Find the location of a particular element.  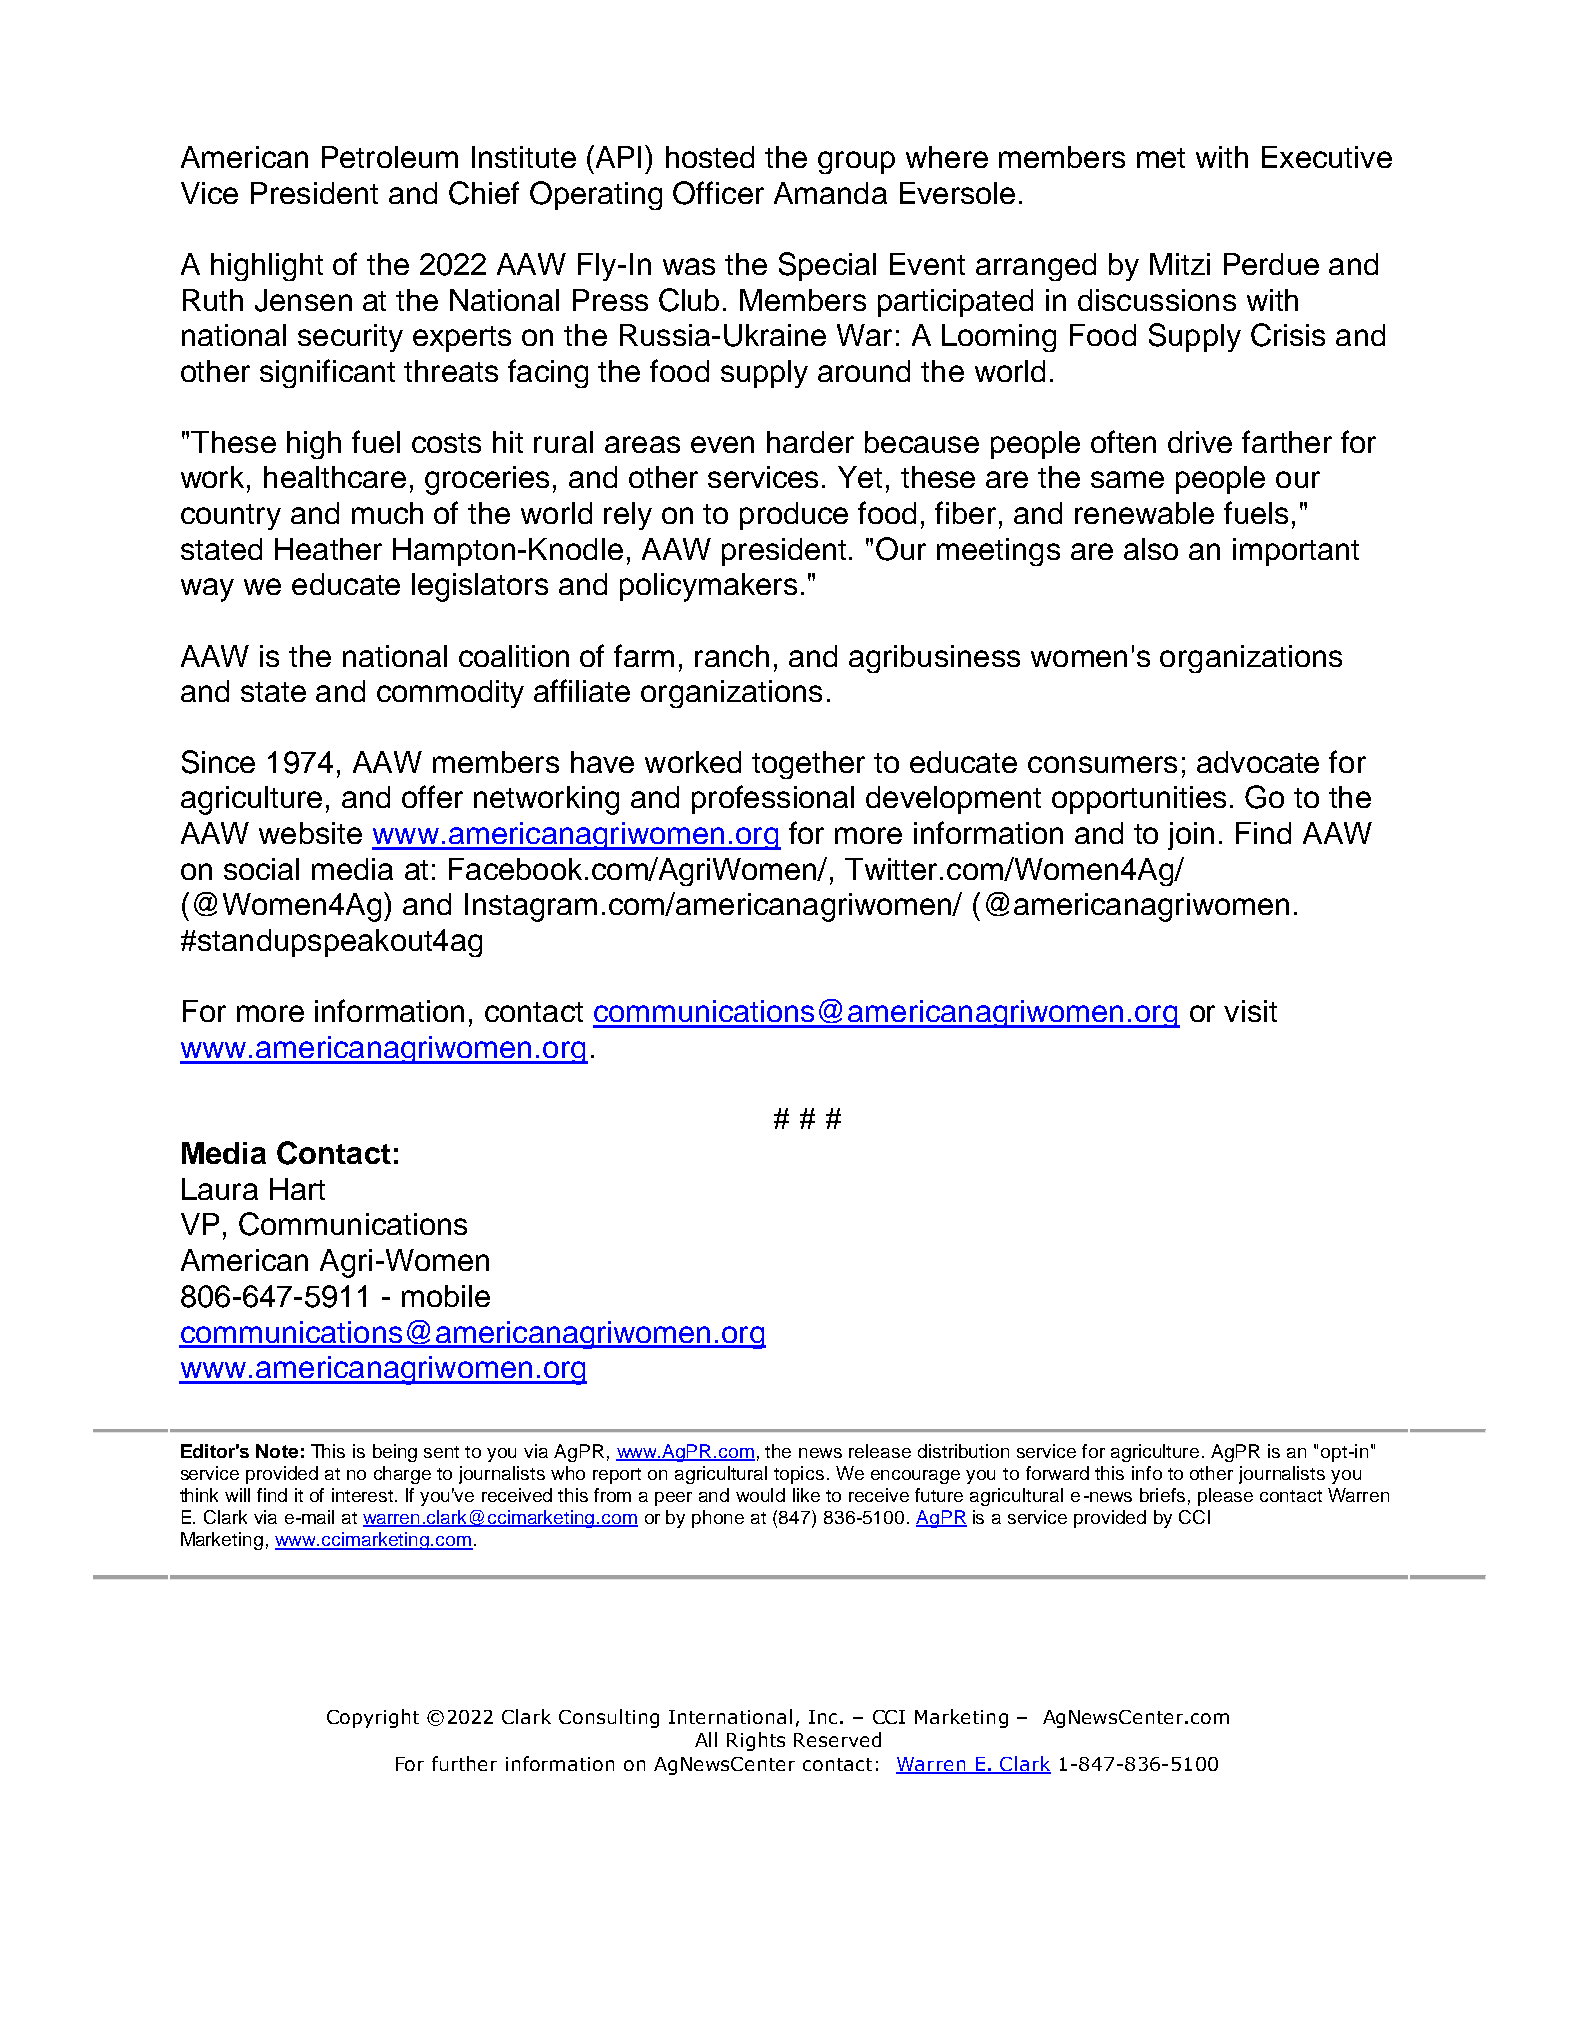

renewable is located at coordinates (1144, 513).
